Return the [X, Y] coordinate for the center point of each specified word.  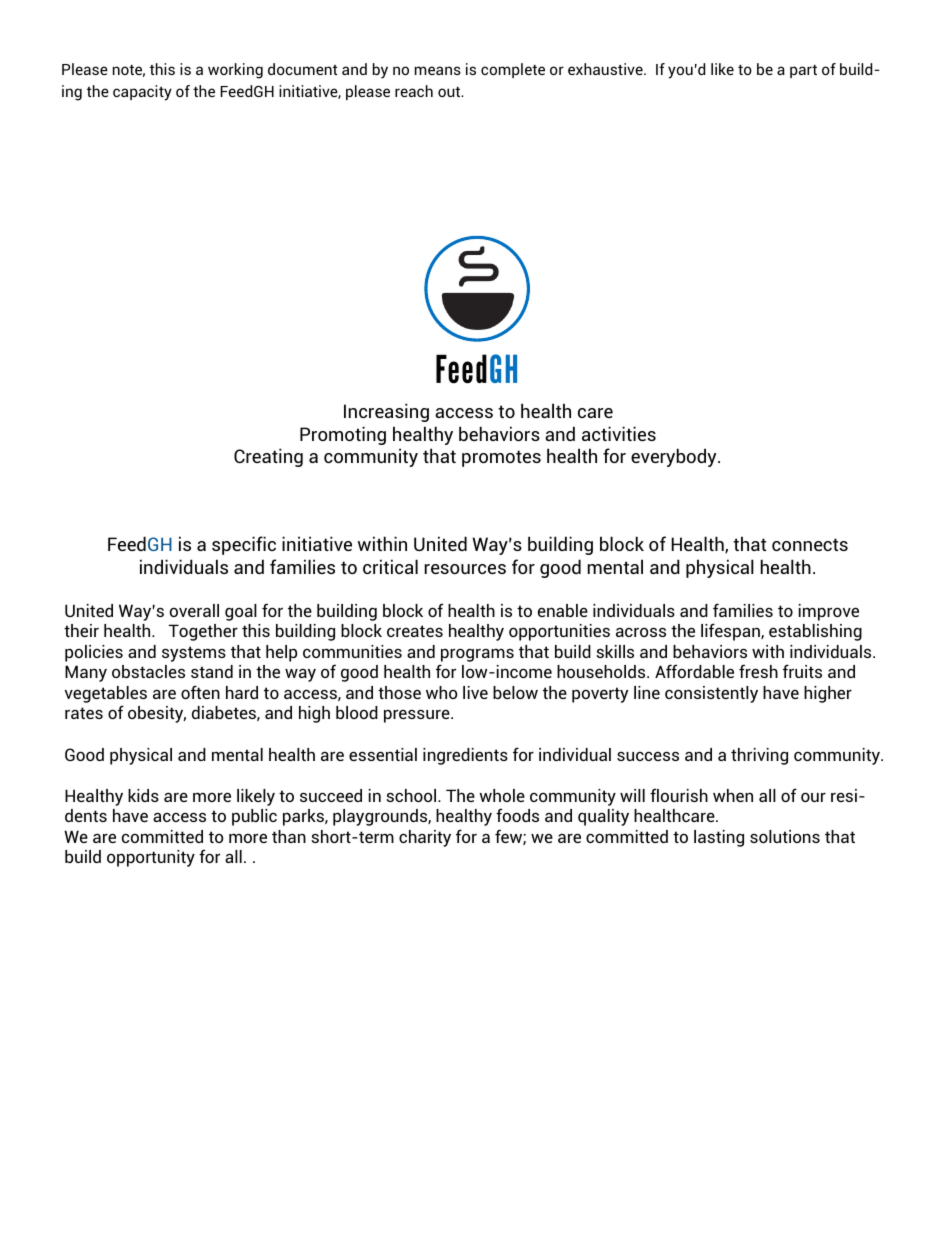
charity [425, 838]
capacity [142, 93]
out [450, 91]
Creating [268, 457]
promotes [501, 458]
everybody [675, 457]
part [803, 71]
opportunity [151, 858]
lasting [719, 838]
